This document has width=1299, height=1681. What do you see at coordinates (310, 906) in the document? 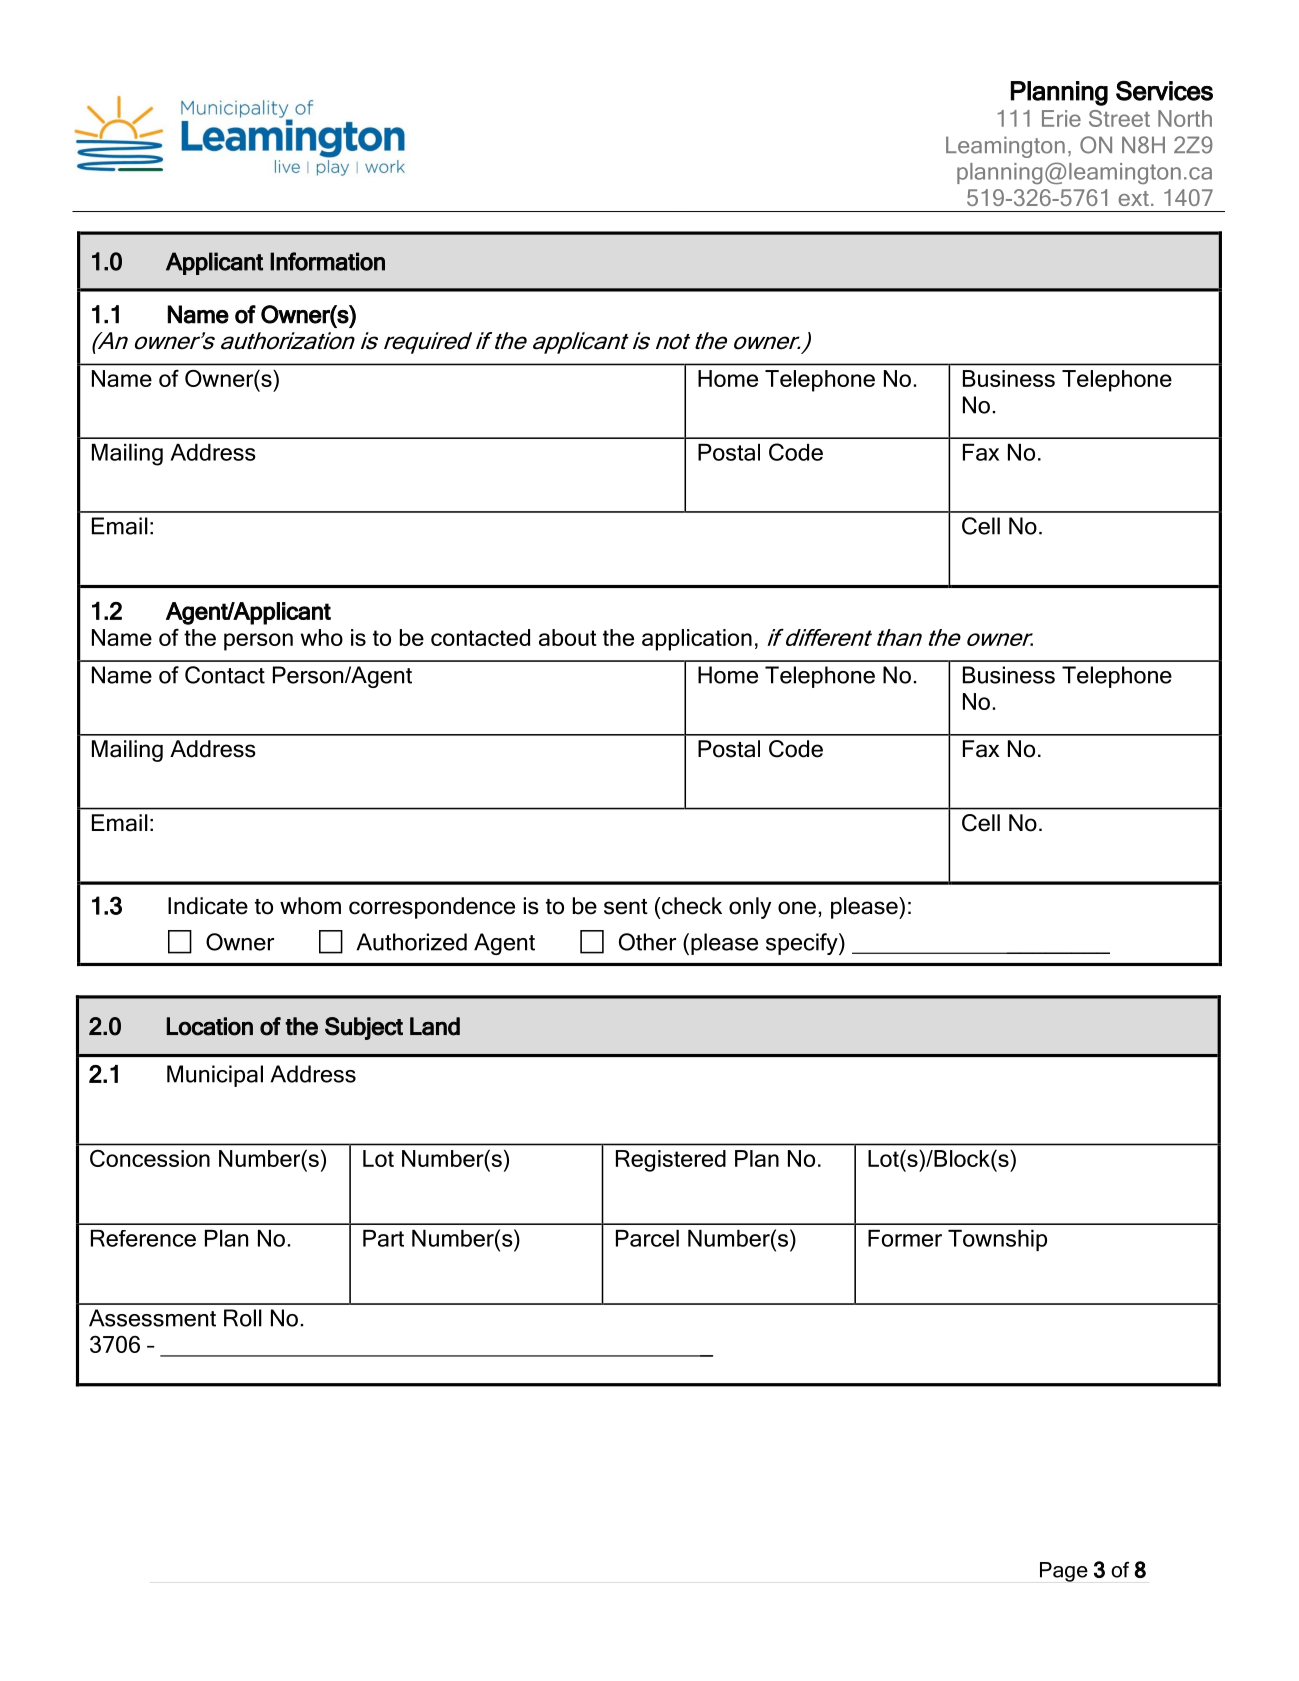
I see `whom` at bounding box center [310, 906].
